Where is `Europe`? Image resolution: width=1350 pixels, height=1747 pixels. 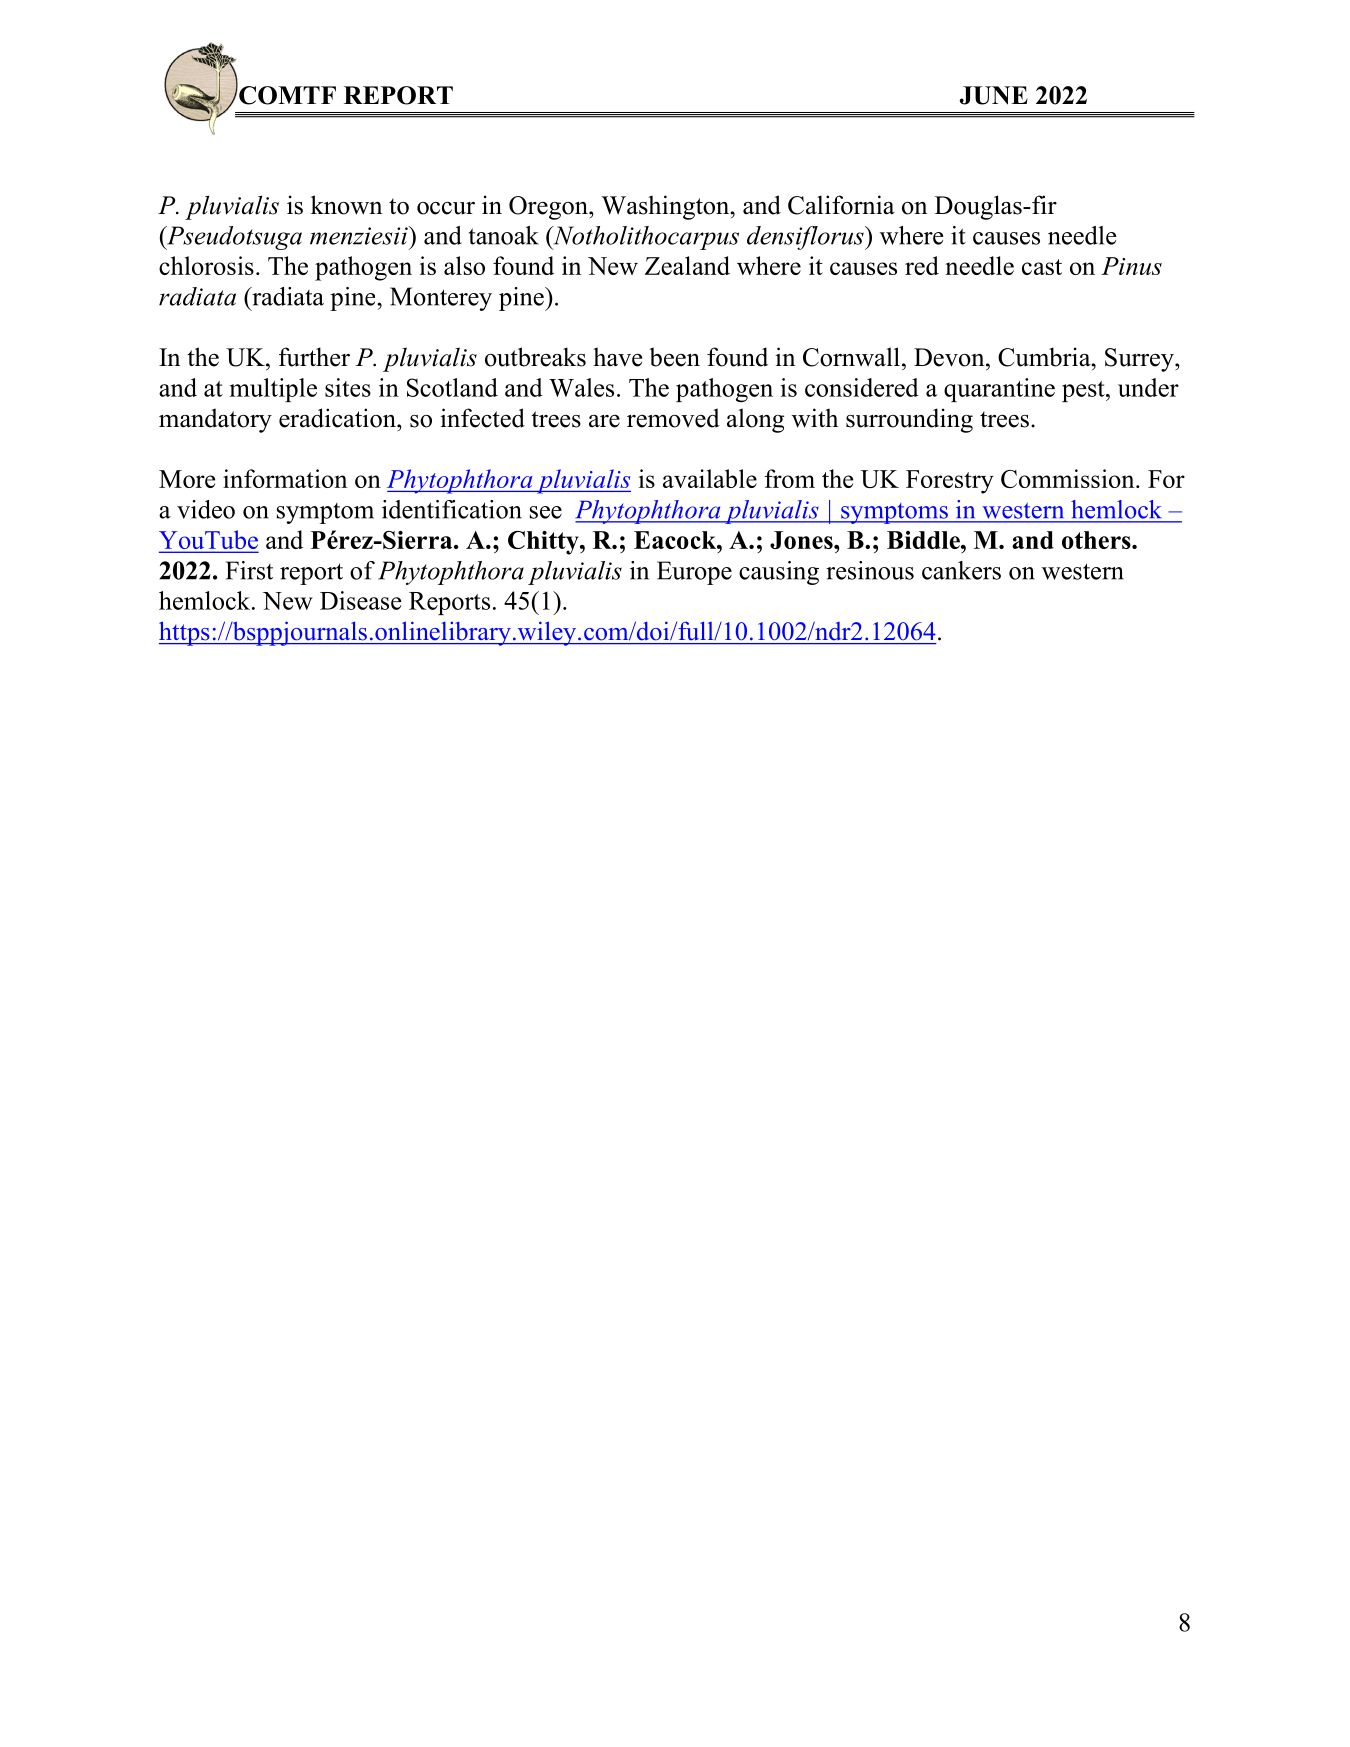
Europe is located at coordinates (694, 573).
